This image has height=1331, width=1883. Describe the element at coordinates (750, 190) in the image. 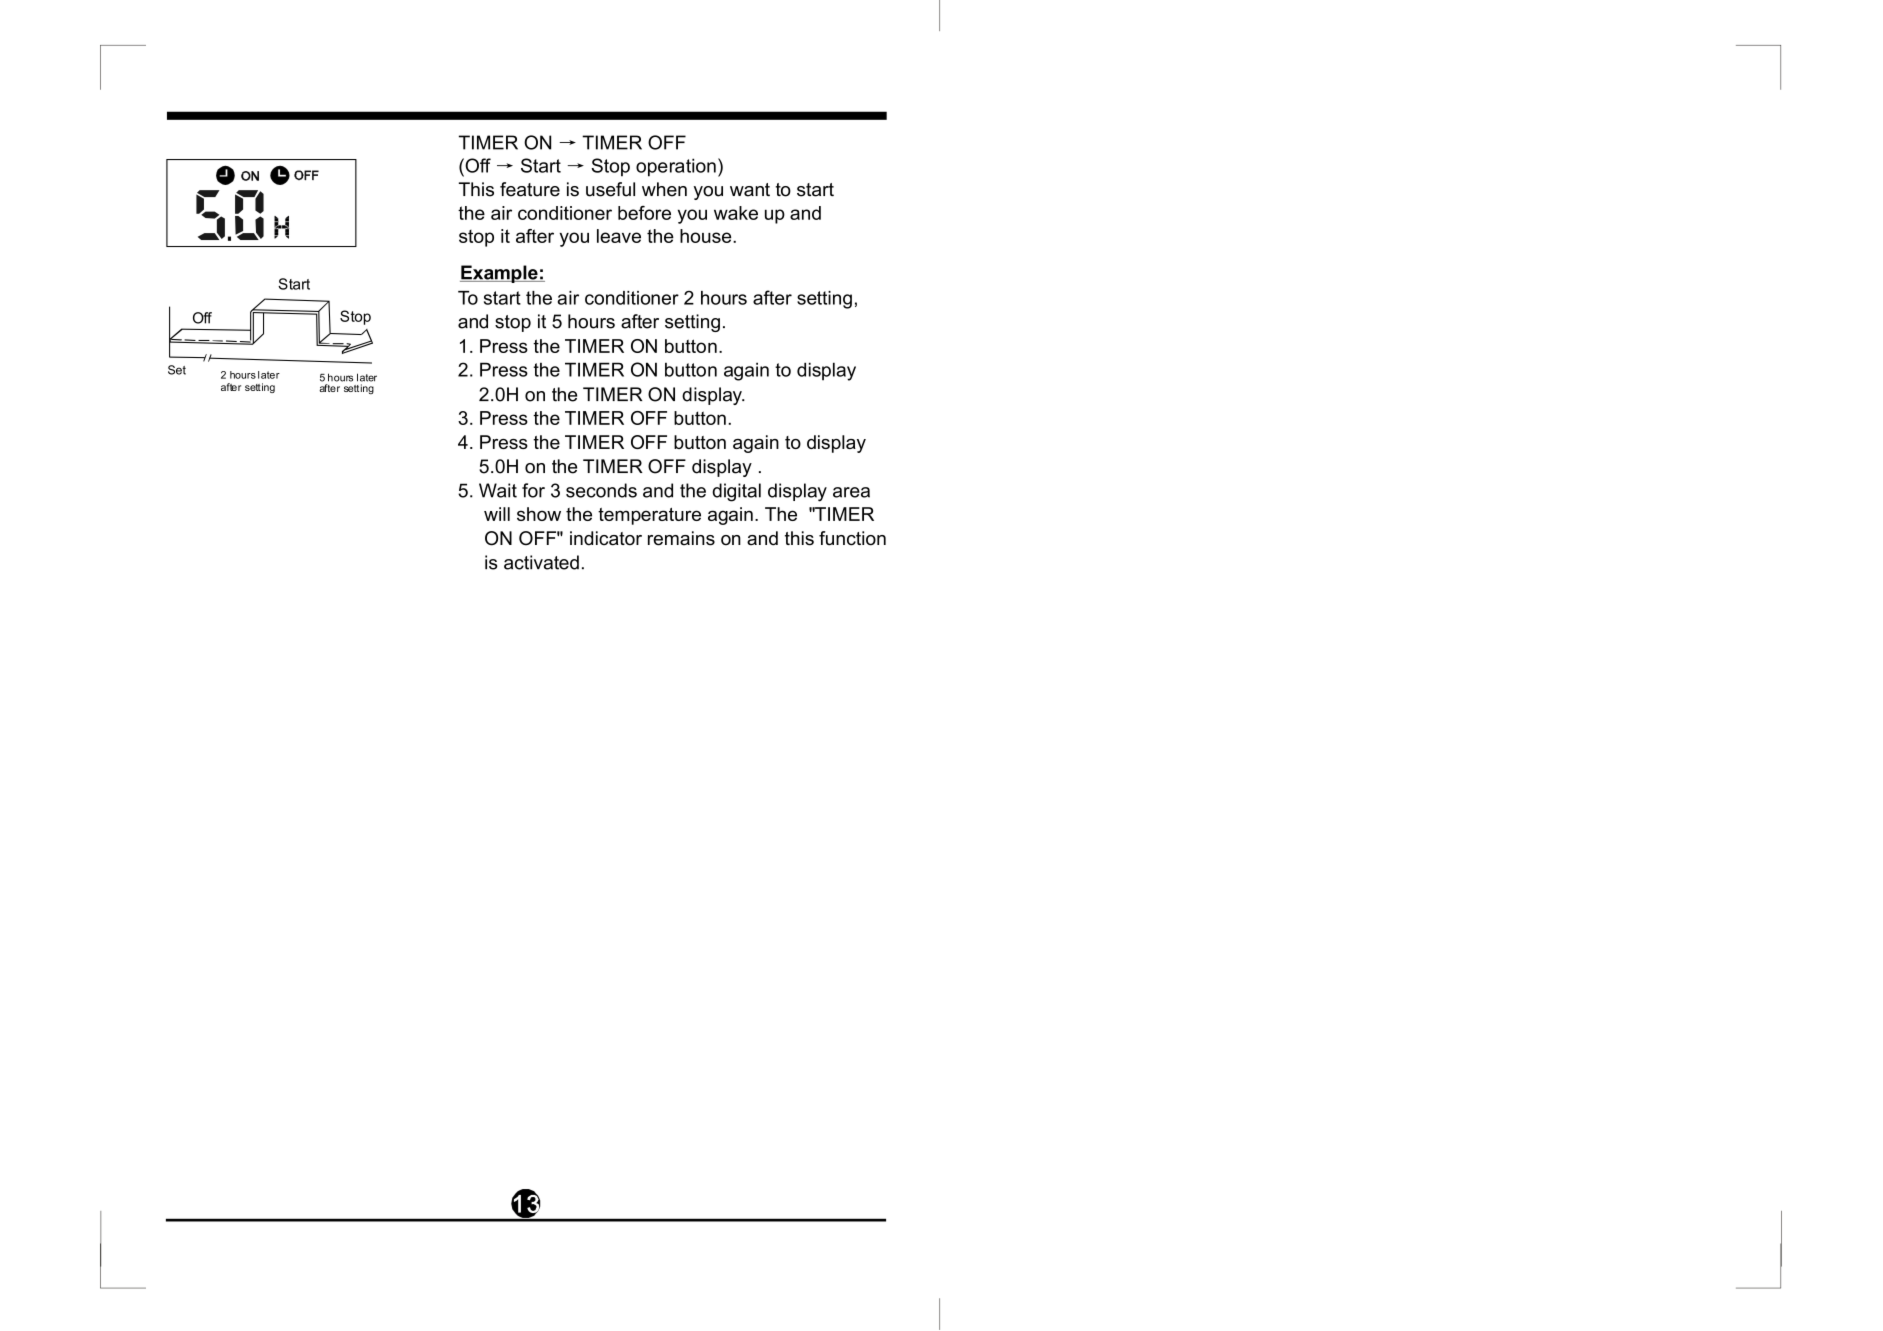

I see `want` at that location.
